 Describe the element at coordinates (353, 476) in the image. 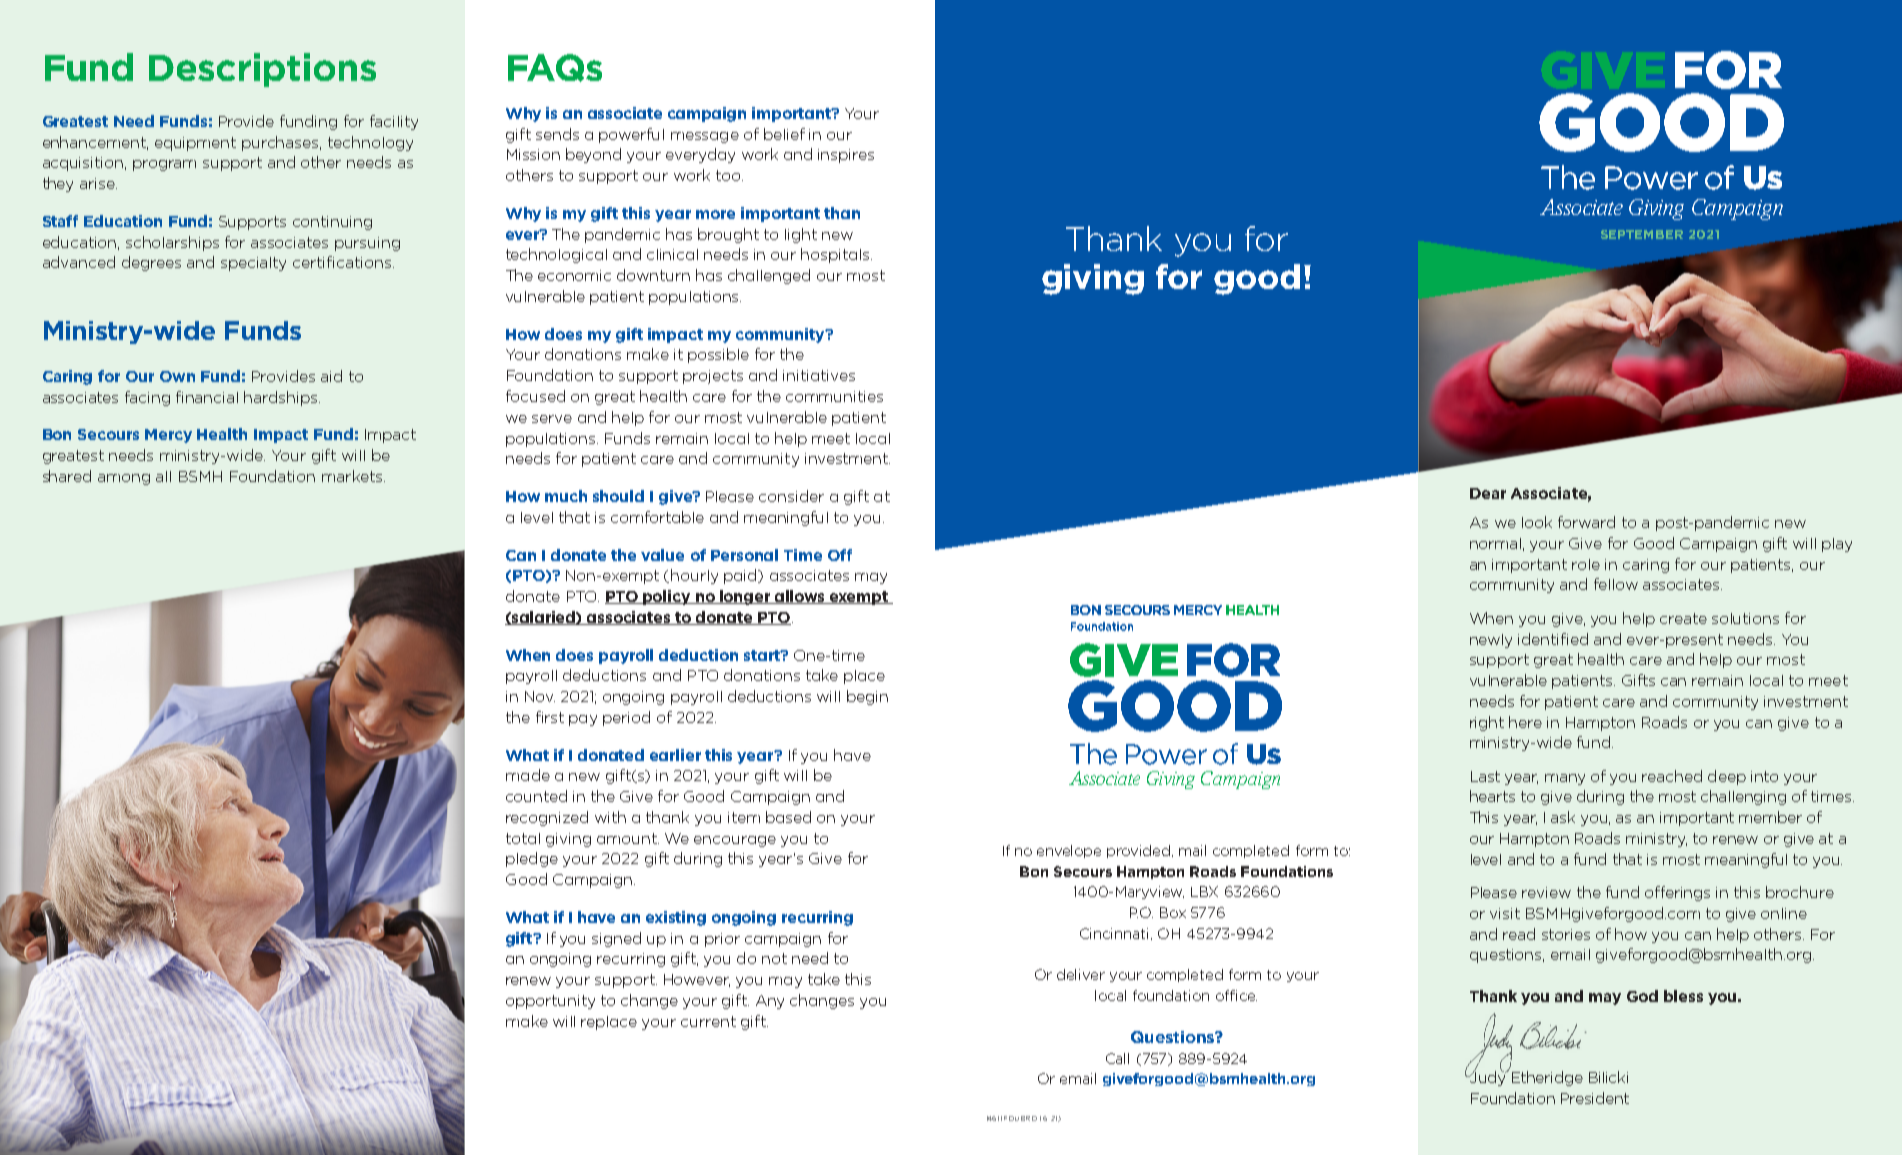

I see `markets` at that location.
